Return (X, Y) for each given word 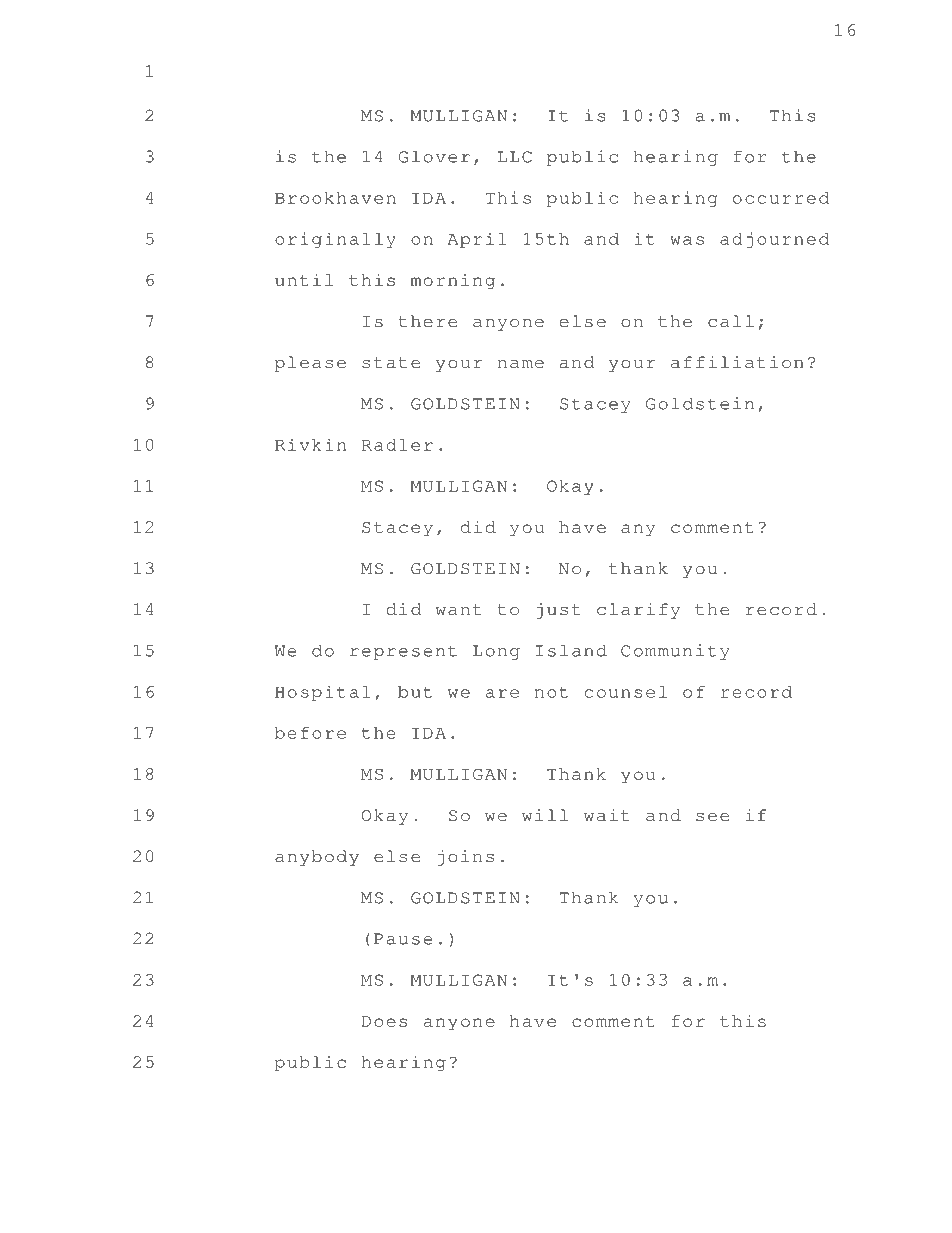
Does (384, 1021)
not (551, 692)
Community (675, 652)
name (521, 364)
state (391, 363)
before (310, 733)
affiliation (737, 362)
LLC (515, 157)
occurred (781, 198)
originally (335, 240)
